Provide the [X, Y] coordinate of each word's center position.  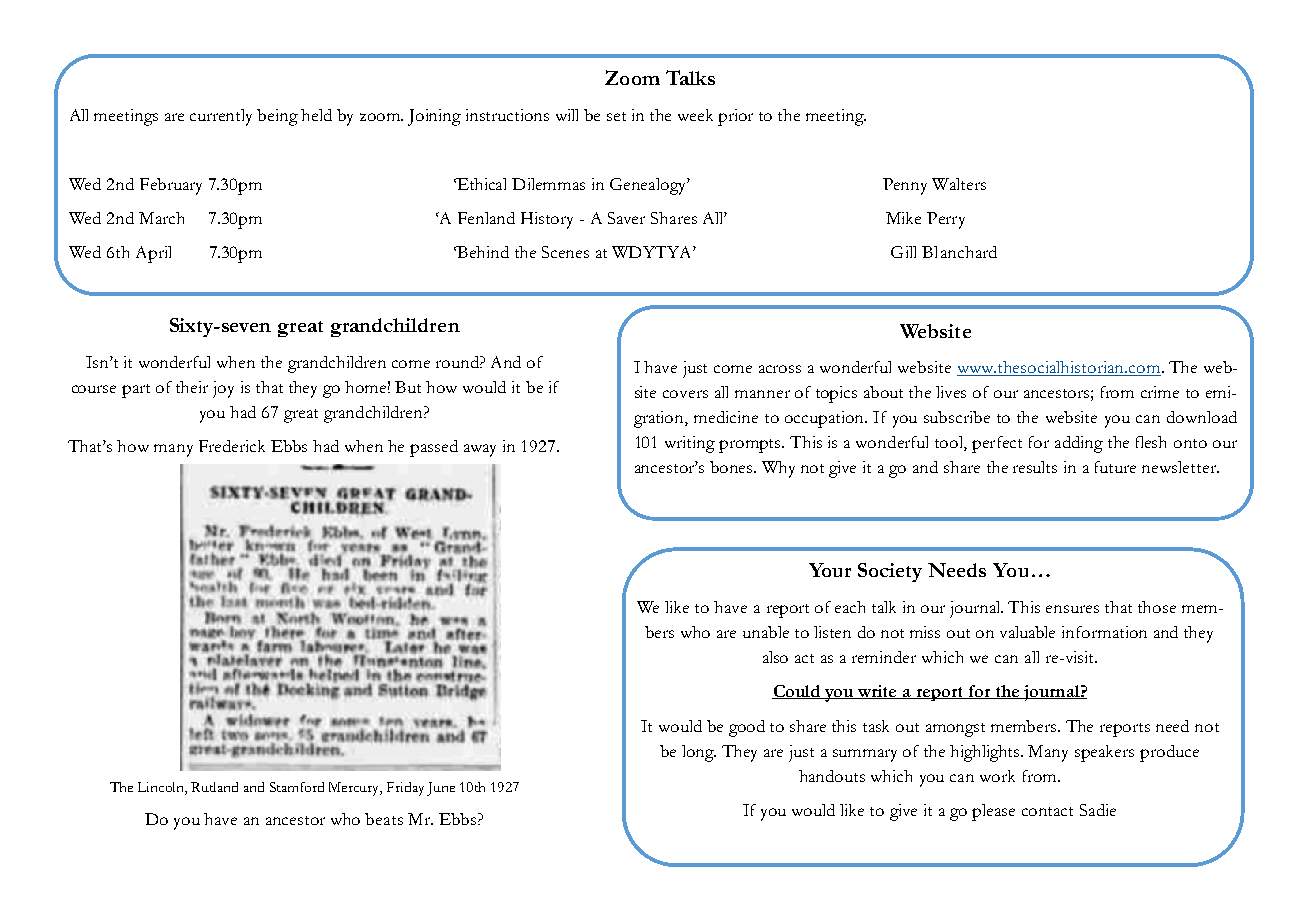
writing [690, 444]
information [1104, 632]
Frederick [232, 446]
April [153, 254]
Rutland [214, 787]
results [1035, 467]
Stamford [297, 787]
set [616, 116]
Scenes [565, 252]
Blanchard [959, 252]
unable [766, 632]
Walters [959, 184]
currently [221, 117]
